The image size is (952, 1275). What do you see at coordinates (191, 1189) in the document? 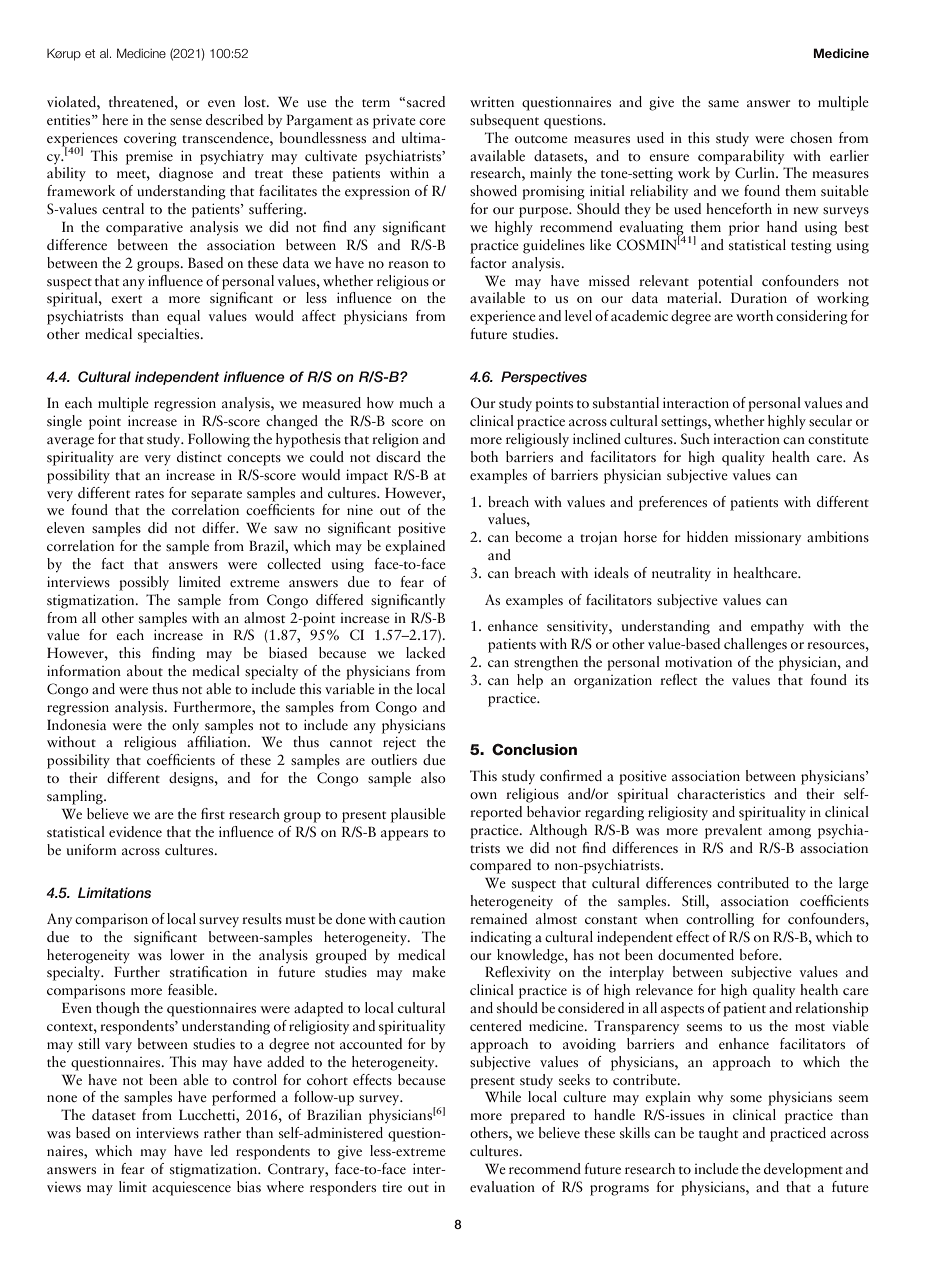
I see `acquiescence` at bounding box center [191, 1189].
